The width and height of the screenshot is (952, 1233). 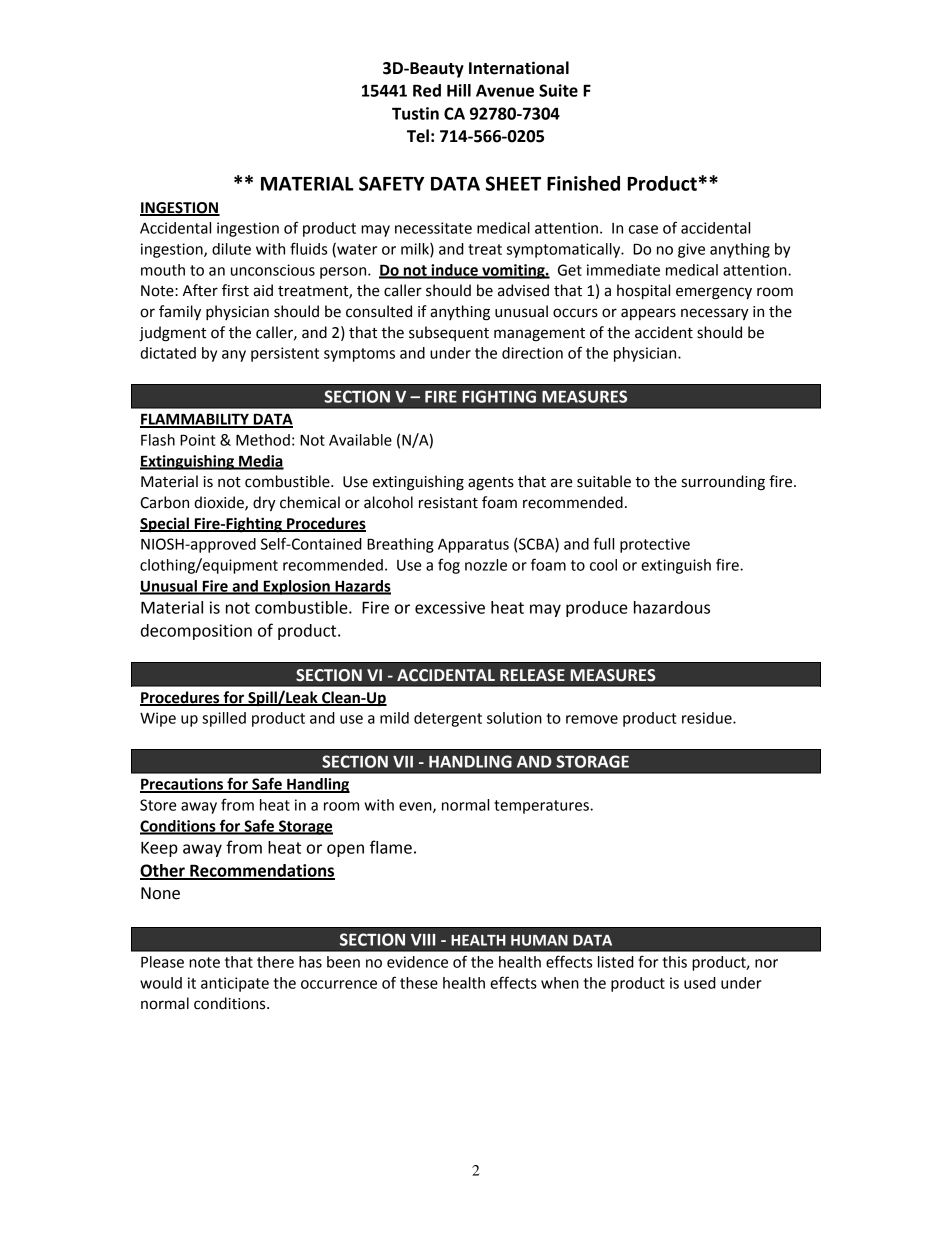 I want to click on Suite, so click(x=558, y=90).
